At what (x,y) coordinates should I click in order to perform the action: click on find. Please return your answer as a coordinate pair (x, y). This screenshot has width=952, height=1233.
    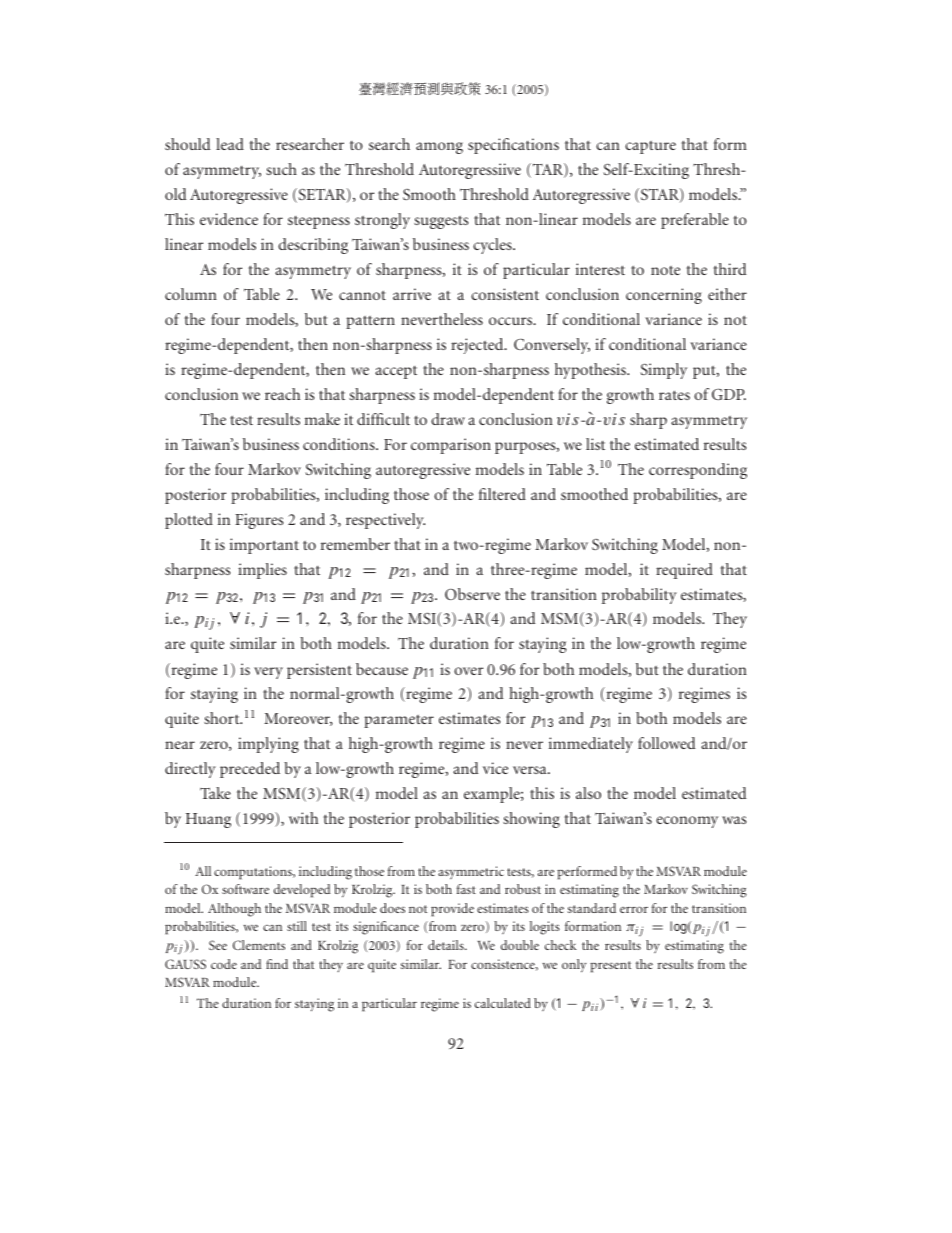
    Looking at the image, I should click on (277, 964).
